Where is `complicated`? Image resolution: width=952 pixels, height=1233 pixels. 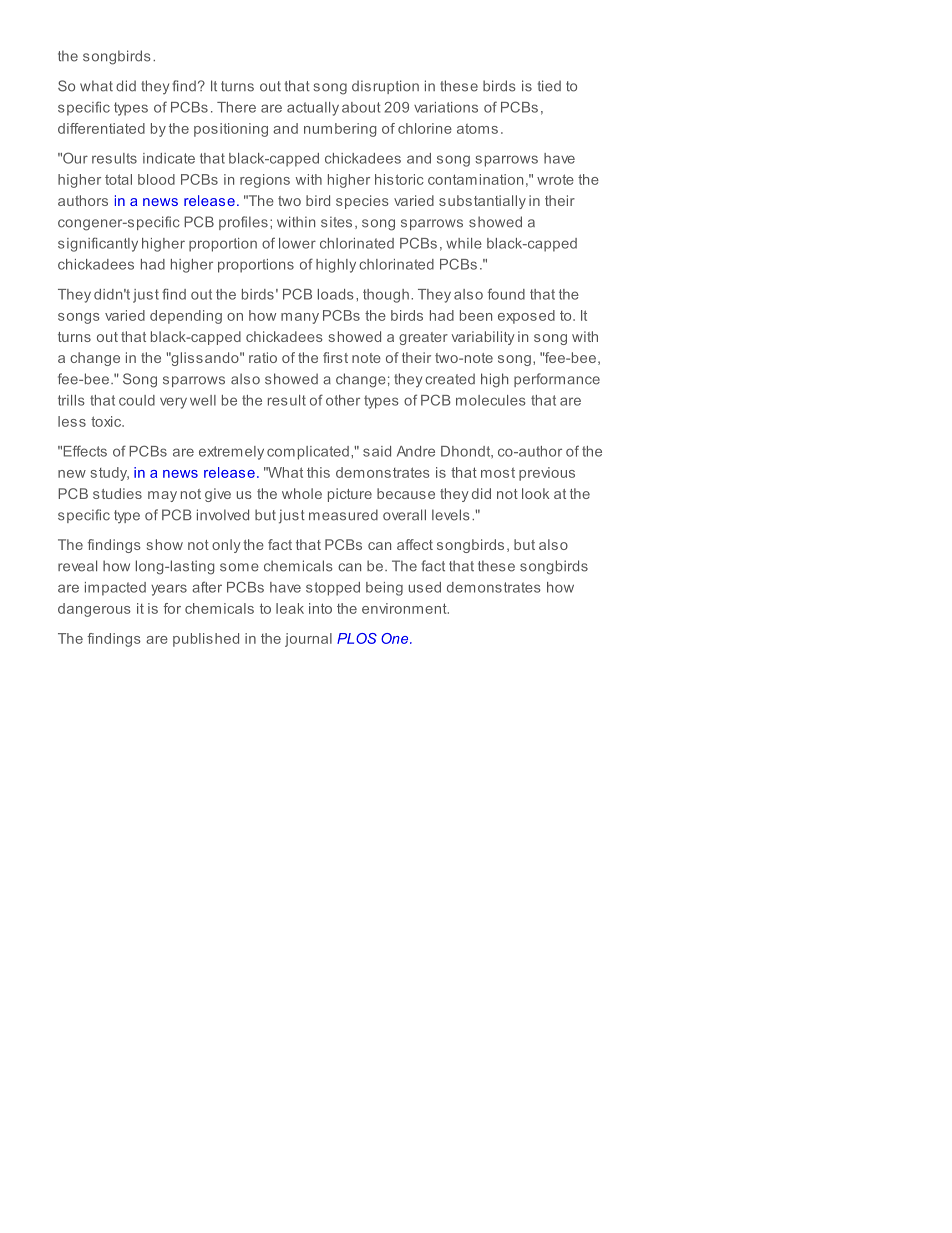 complicated is located at coordinates (308, 453).
